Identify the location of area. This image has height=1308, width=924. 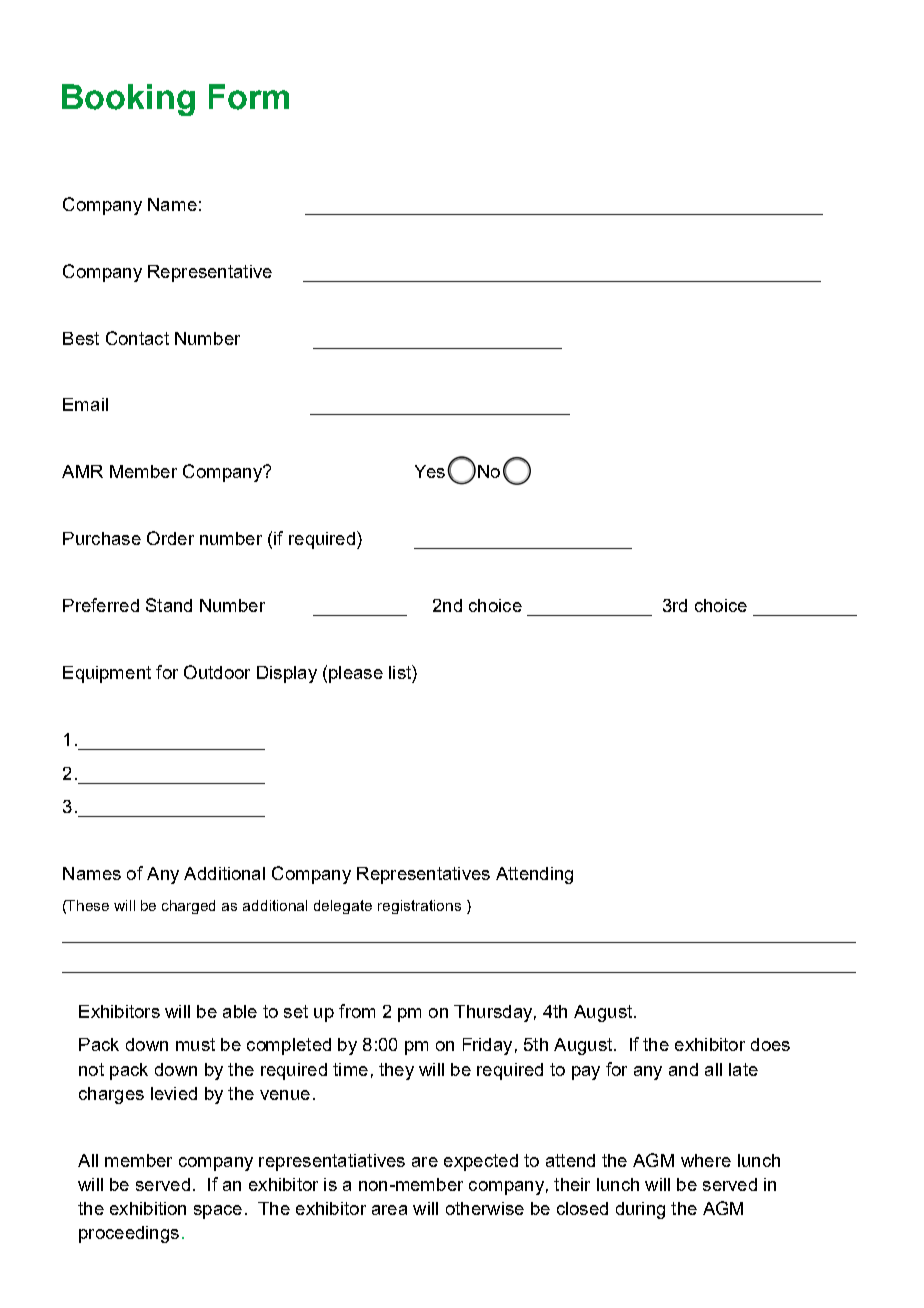
(389, 1210).
